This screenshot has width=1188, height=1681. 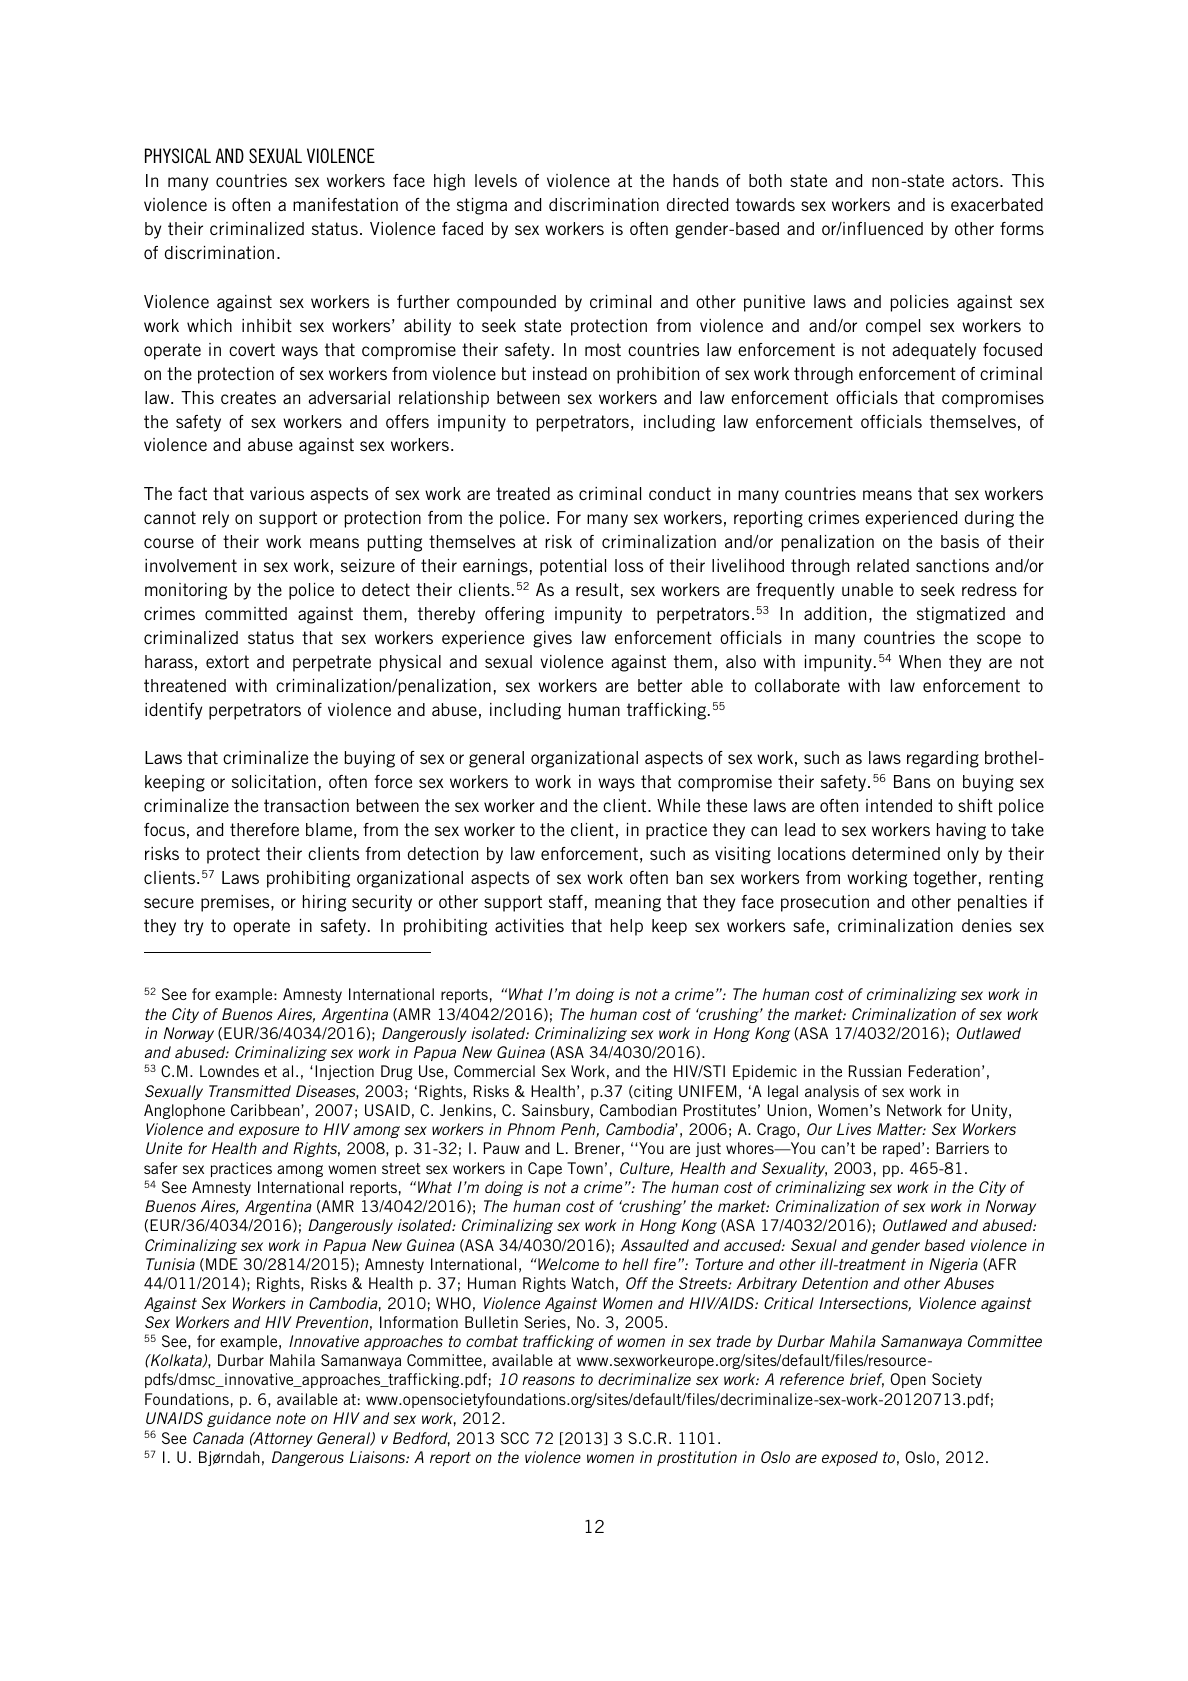 I want to click on therefore, so click(x=264, y=829).
